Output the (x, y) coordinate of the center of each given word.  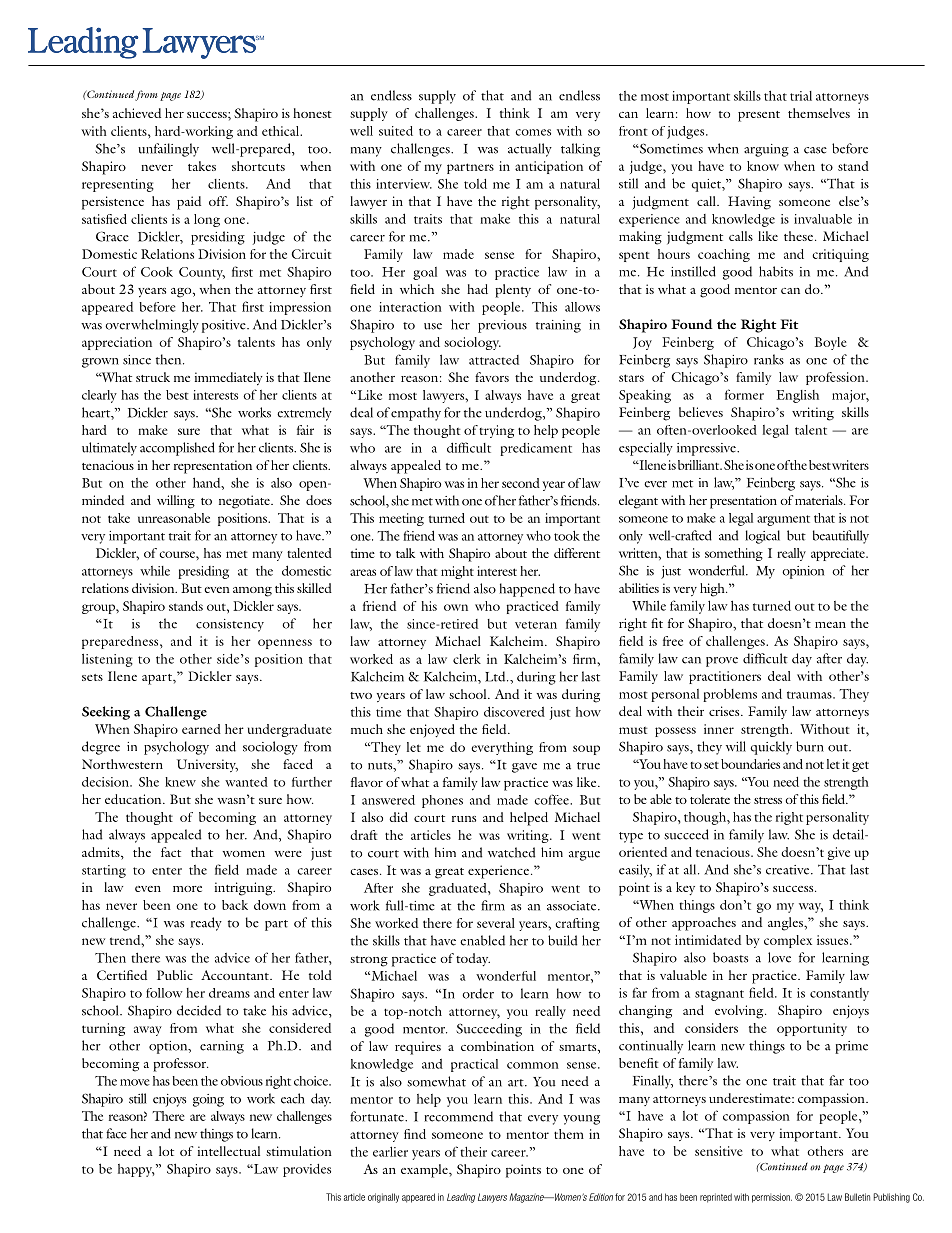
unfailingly (168, 150)
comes (533, 132)
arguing (766, 150)
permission (772, 1198)
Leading (461, 1198)
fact (171, 852)
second (521, 483)
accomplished (177, 449)
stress (768, 800)
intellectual (229, 1151)
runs (464, 819)
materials (820, 500)
